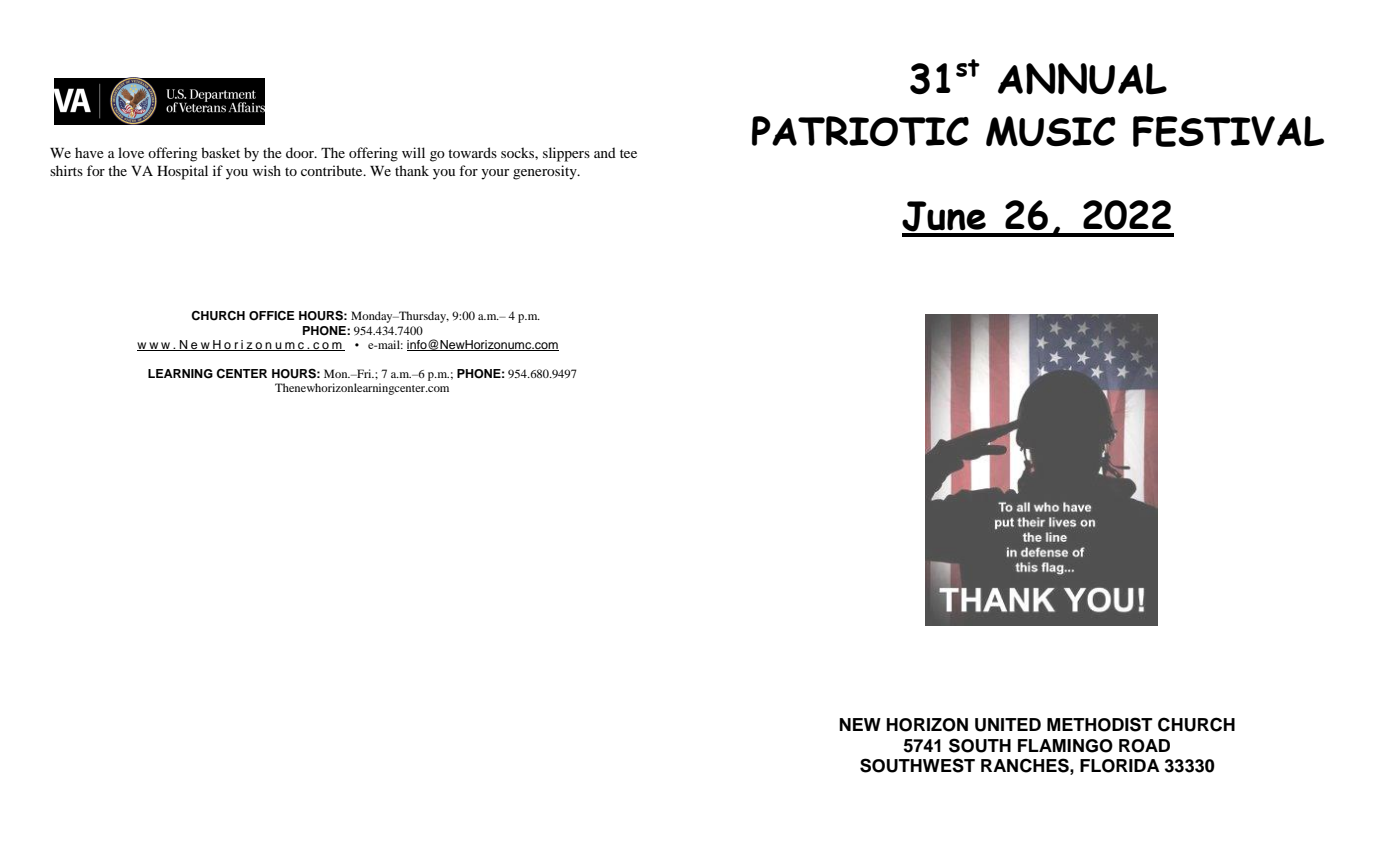 This screenshot has height=850, width=1400. I want to click on thank, so click(412, 170).
